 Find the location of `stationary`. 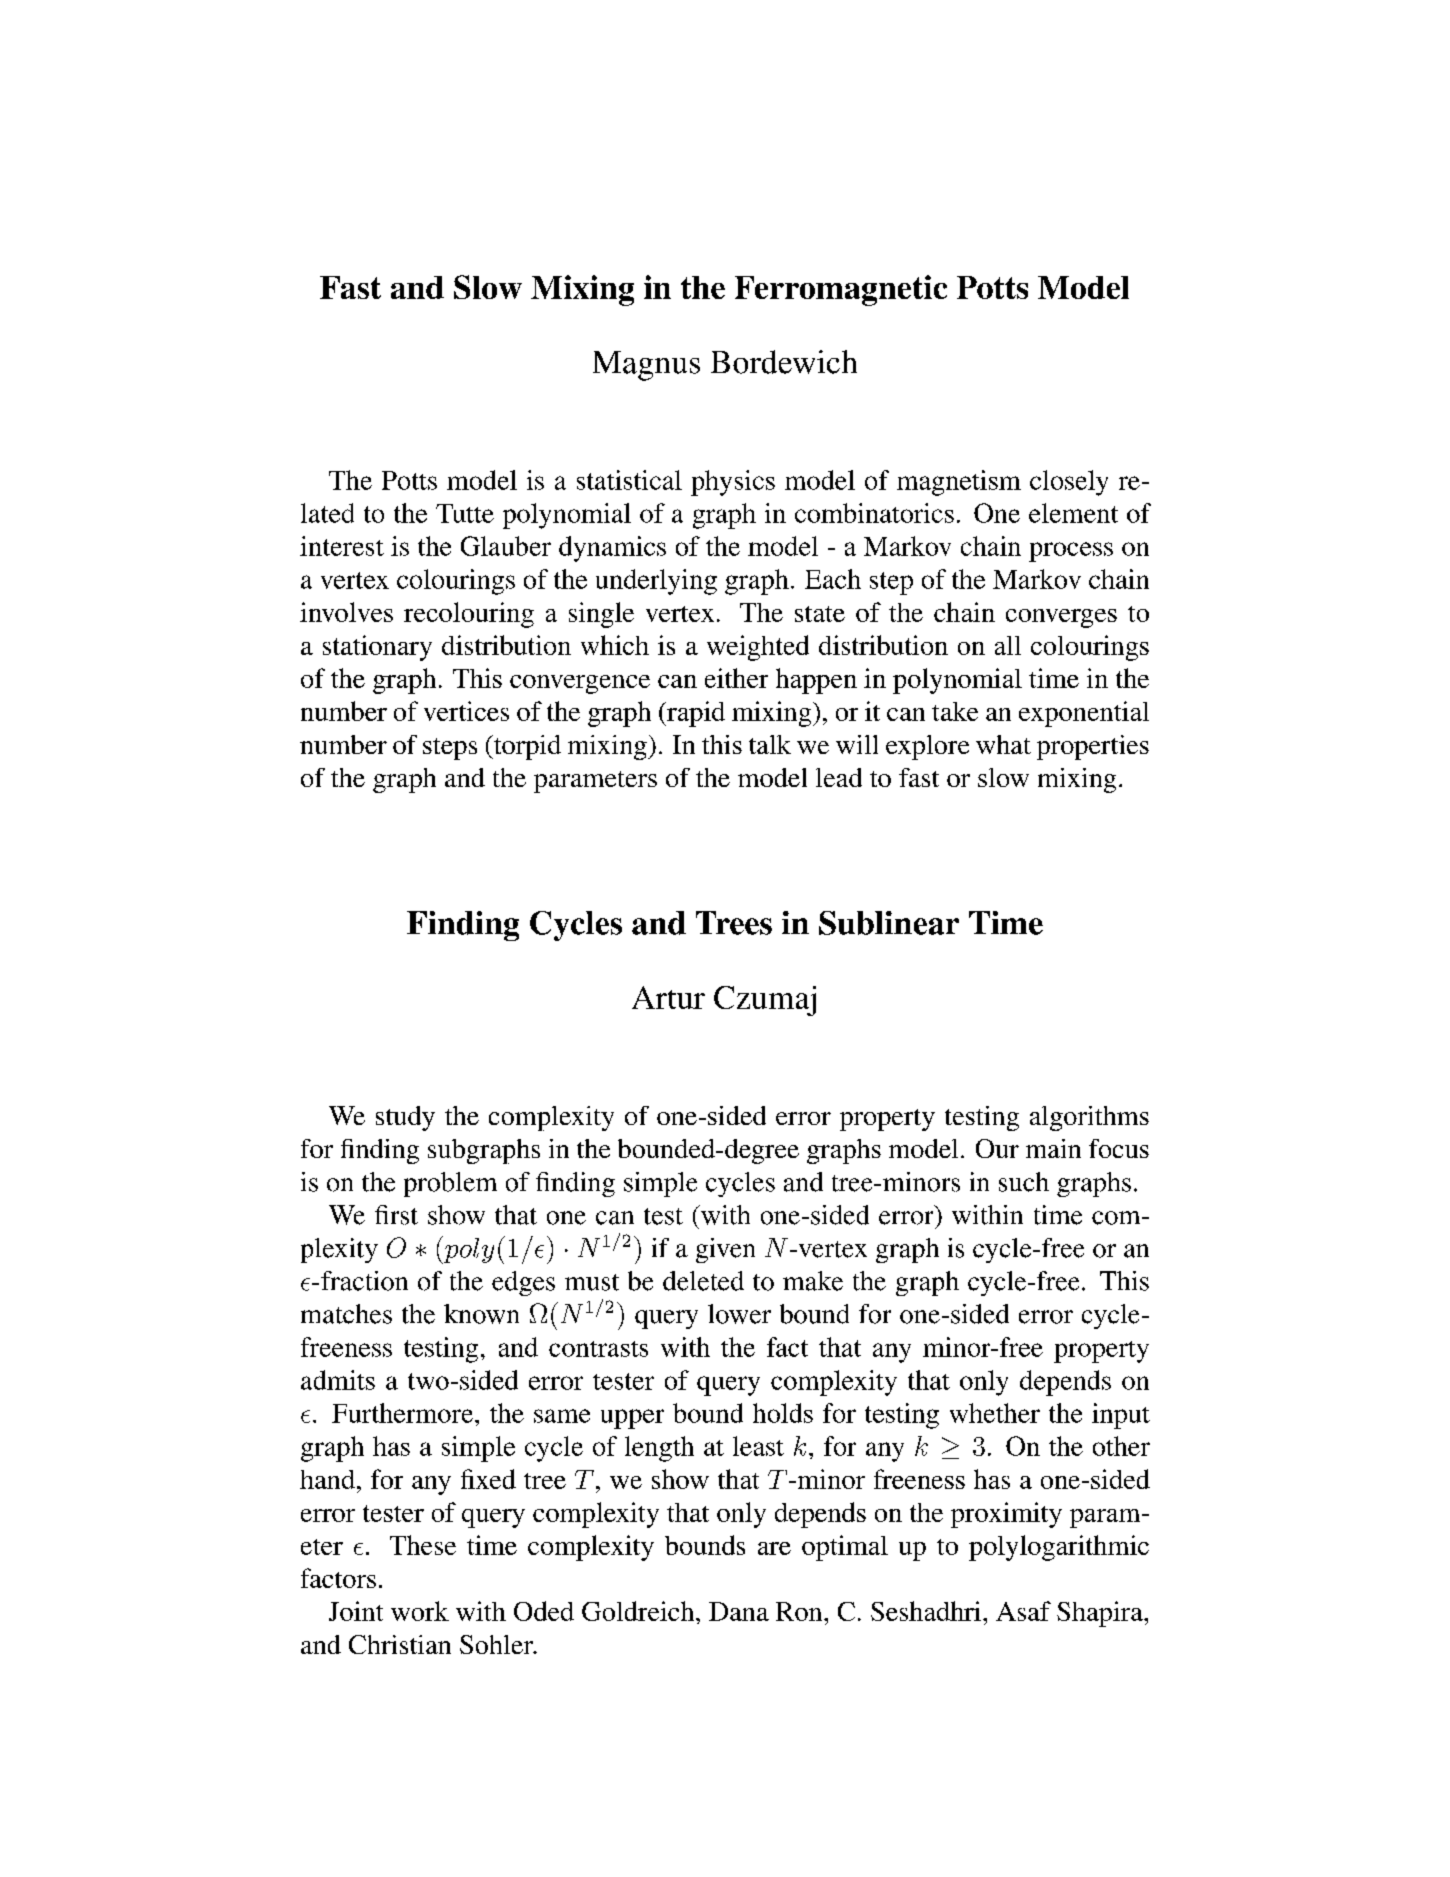

stationary is located at coordinates (377, 648).
